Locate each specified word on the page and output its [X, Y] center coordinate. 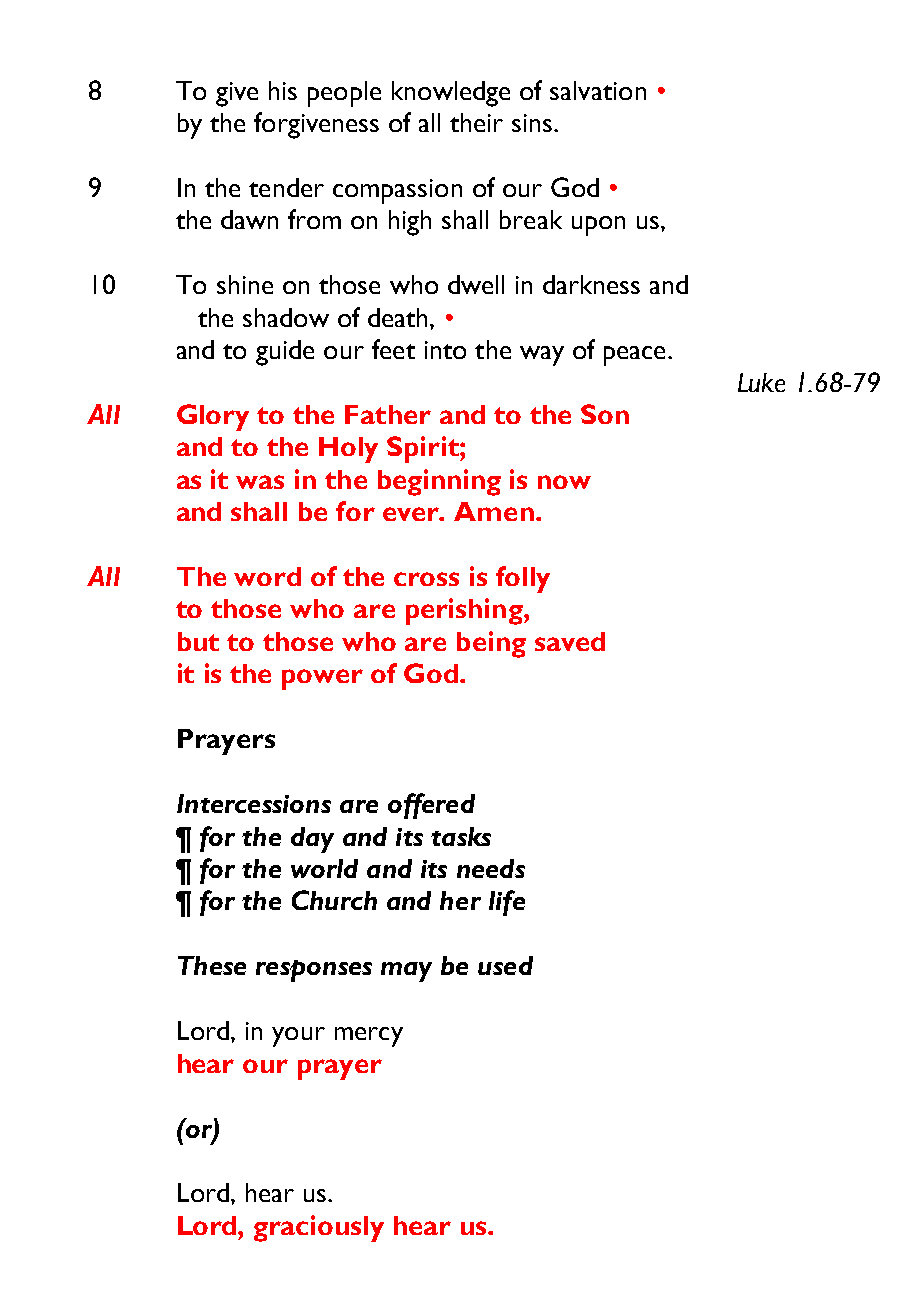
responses [314, 971]
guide [285, 353]
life [507, 903]
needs [491, 868]
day [312, 840]
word [267, 576]
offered [431, 806]
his [283, 90]
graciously [319, 1228]
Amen [494, 511]
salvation [598, 90]
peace [634, 356]
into [445, 350]
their [476, 122]
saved [570, 641]
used [505, 965]
